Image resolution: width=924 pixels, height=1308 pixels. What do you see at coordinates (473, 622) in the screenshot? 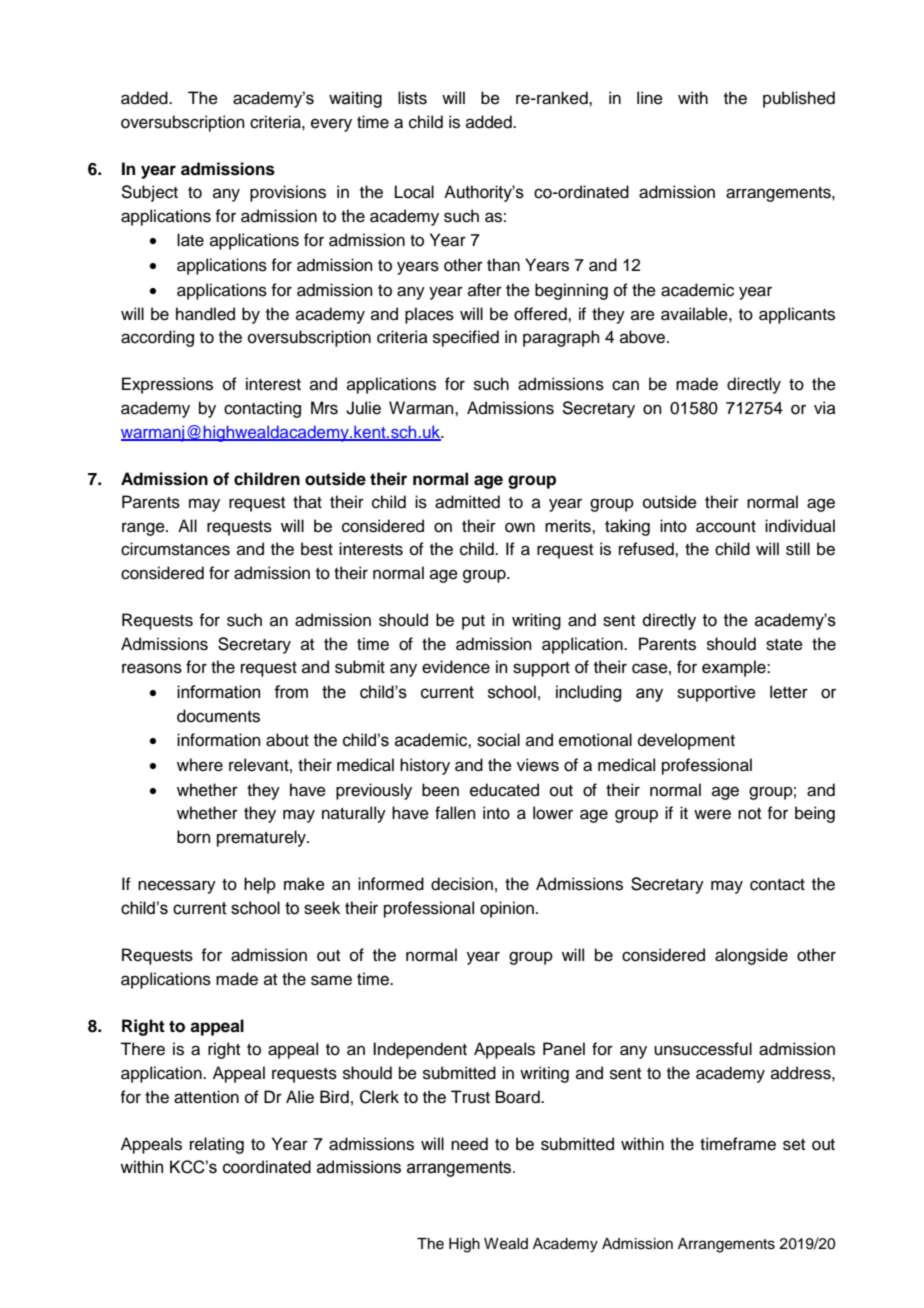
I see `put` at bounding box center [473, 622].
